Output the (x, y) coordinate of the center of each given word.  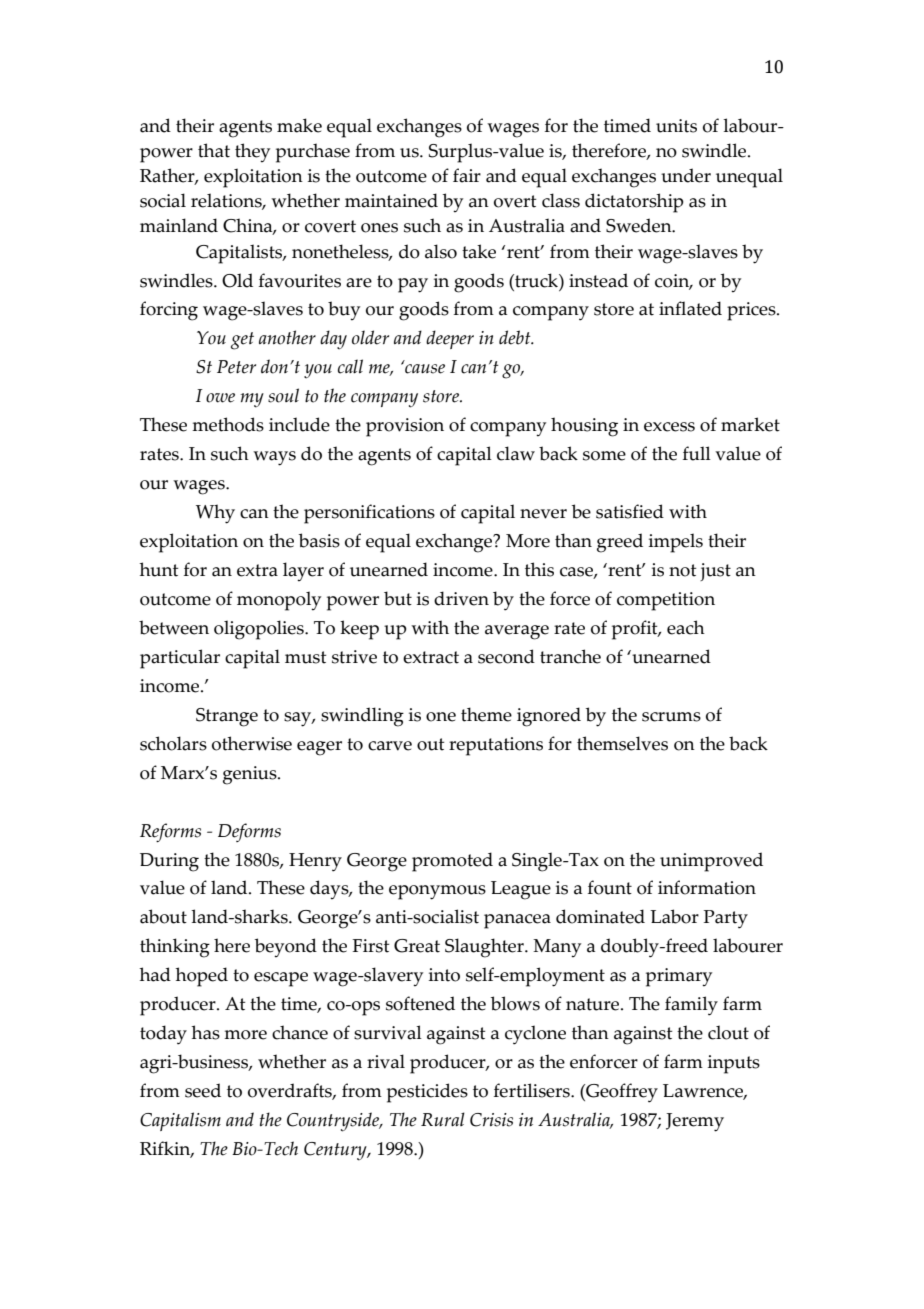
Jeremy (695, 1122)
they (252, 153)
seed (203, 1090)
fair (467, 175)
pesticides (427, 1093)
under (686, 175)
